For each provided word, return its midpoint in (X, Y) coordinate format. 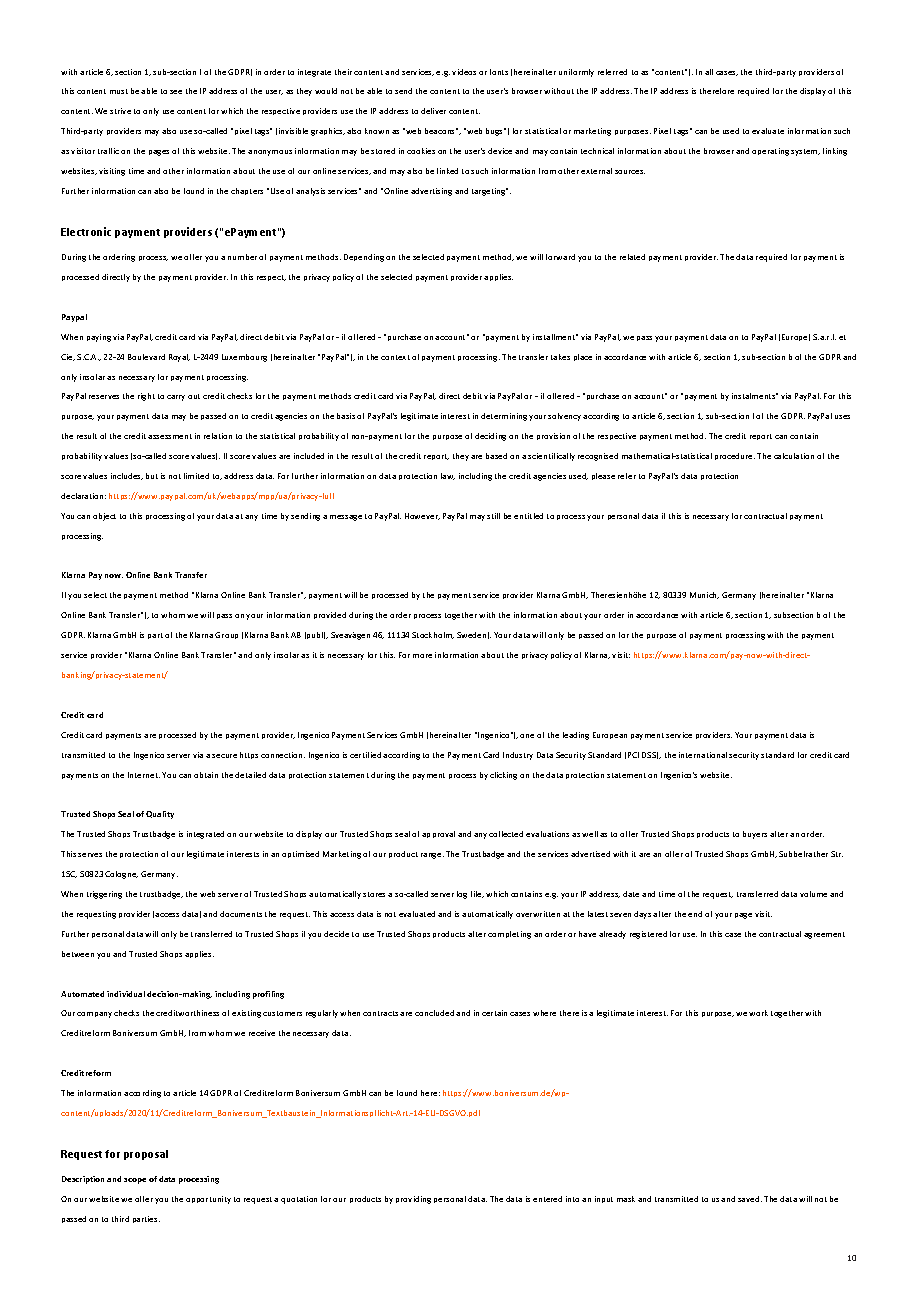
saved (750, 1199)
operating (770, 152)
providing (413, 1200)
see (176, 92)
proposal (146, 1155)
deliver (433, 111)
